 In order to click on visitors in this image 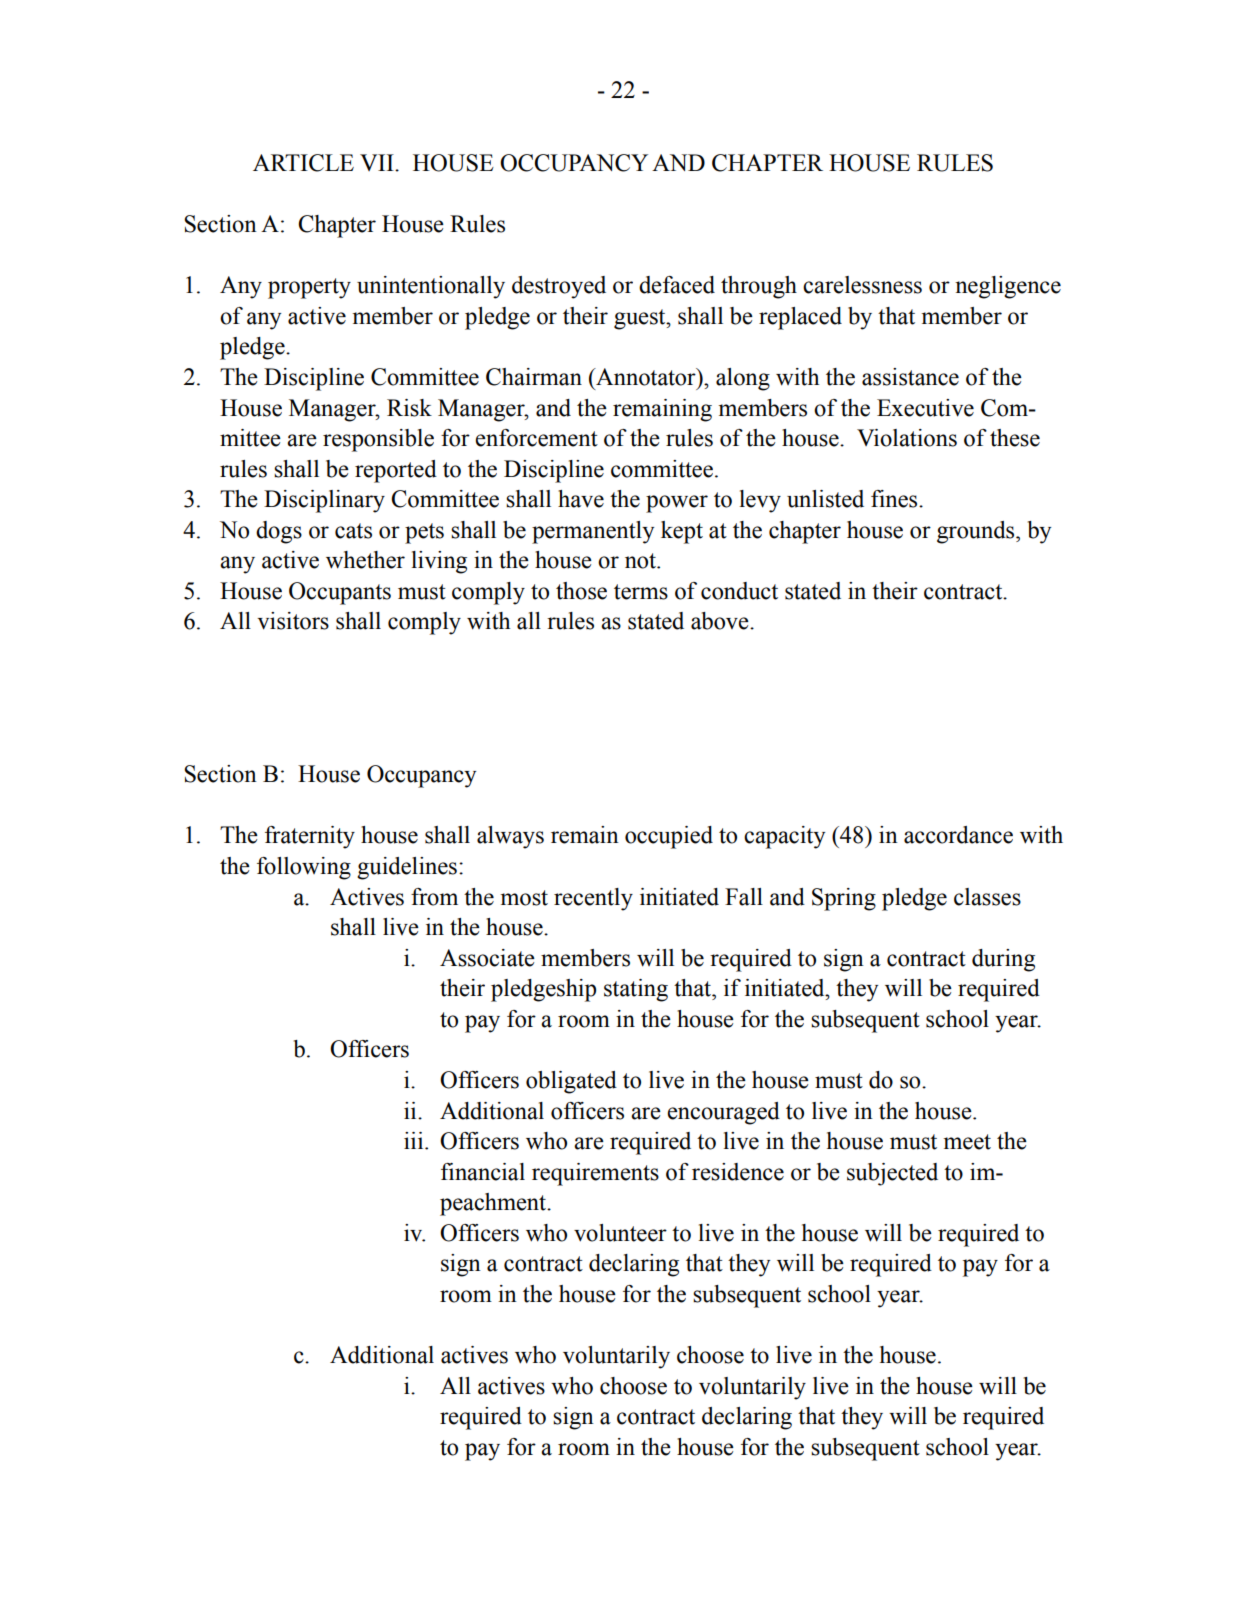, I will do `click(293, 621)`.
